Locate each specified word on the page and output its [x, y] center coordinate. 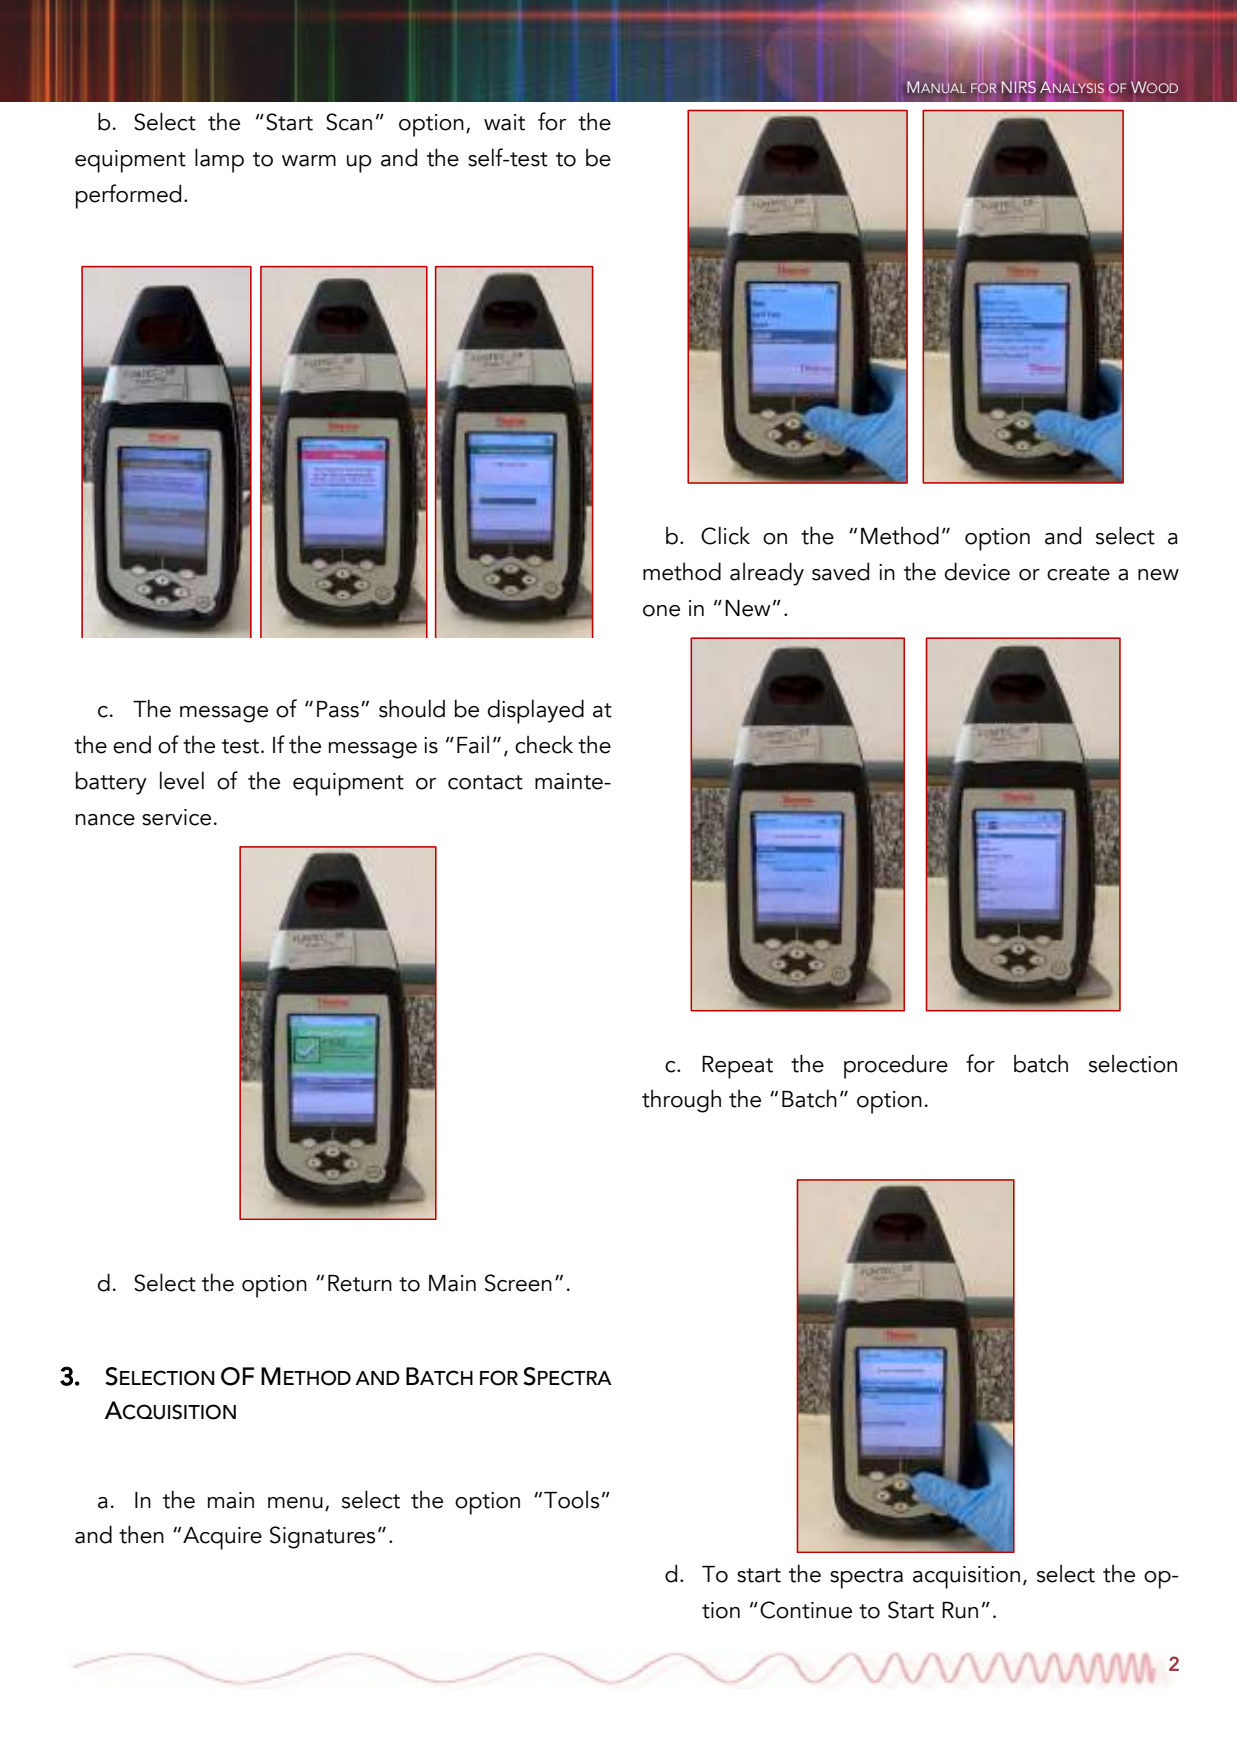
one [661, 611]
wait [504, 122]
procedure [896, 1066]
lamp [219, 160]
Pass [338, 709]
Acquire [222, 1538]
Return [360, 1283]
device [977, 571]
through [681, 1101]
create [1078, 573]
